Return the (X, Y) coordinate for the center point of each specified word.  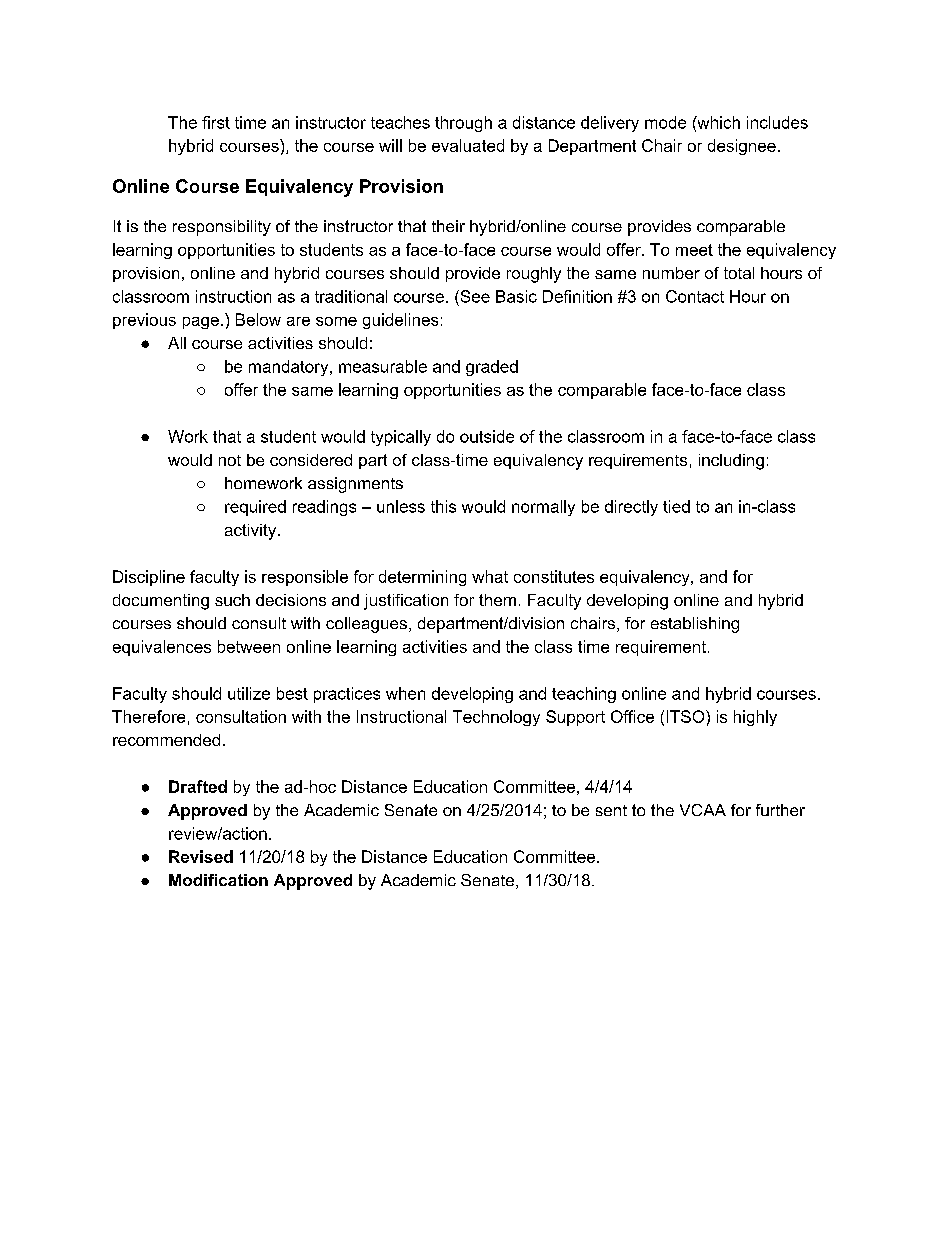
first (216, 122)
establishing (695, 625)
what (490, 576)
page (201, 323)
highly (755, 718)
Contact (695, 296)
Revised (201, 856)
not (230, 460)
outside (487, 436)
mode (665, 122)
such (232, 600)
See (474, 296)
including (731, 462)
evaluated (468, 145)
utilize (249, 693)
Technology (496, 718)
